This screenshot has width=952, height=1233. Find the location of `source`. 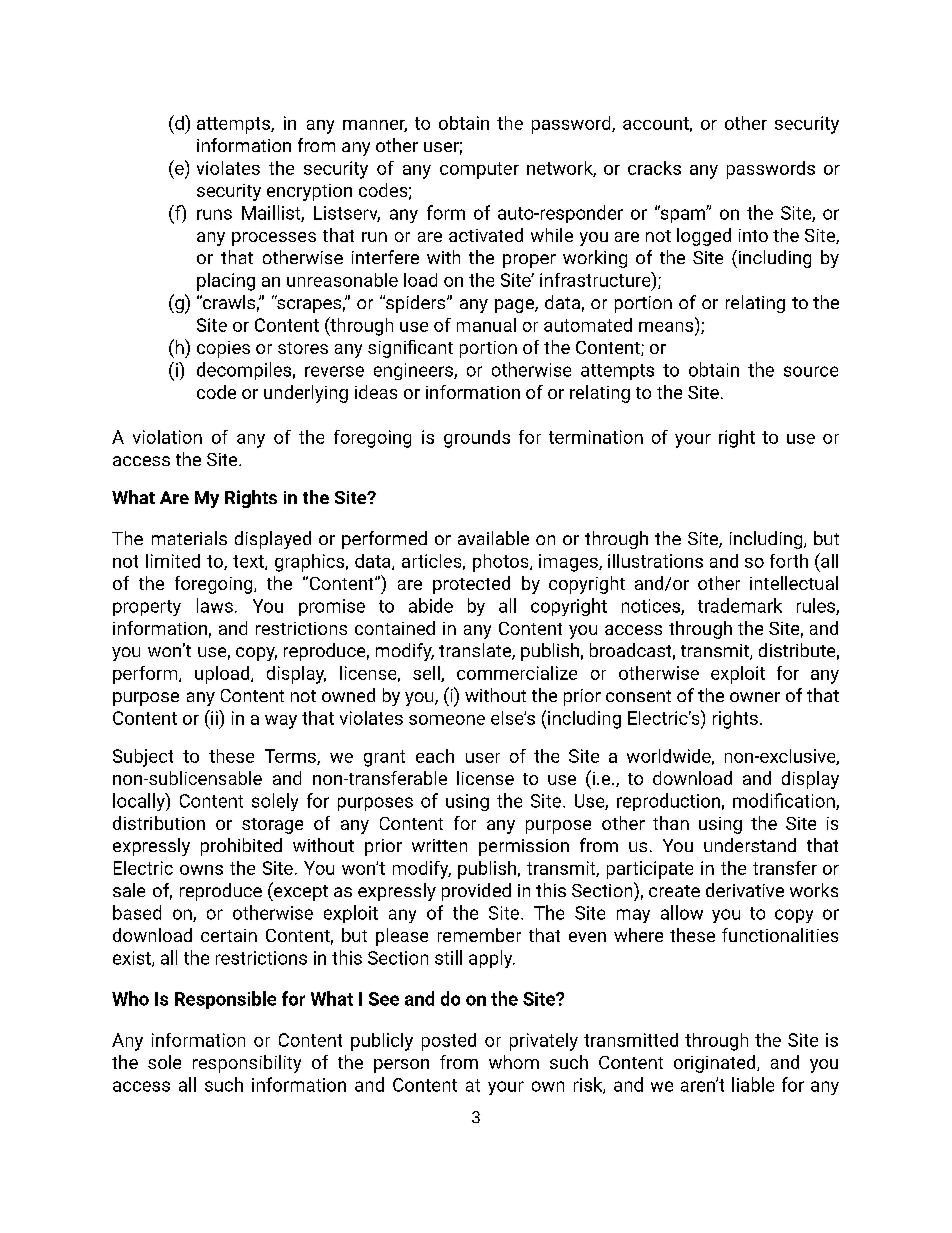

source is located at coordinates (811, 371).
